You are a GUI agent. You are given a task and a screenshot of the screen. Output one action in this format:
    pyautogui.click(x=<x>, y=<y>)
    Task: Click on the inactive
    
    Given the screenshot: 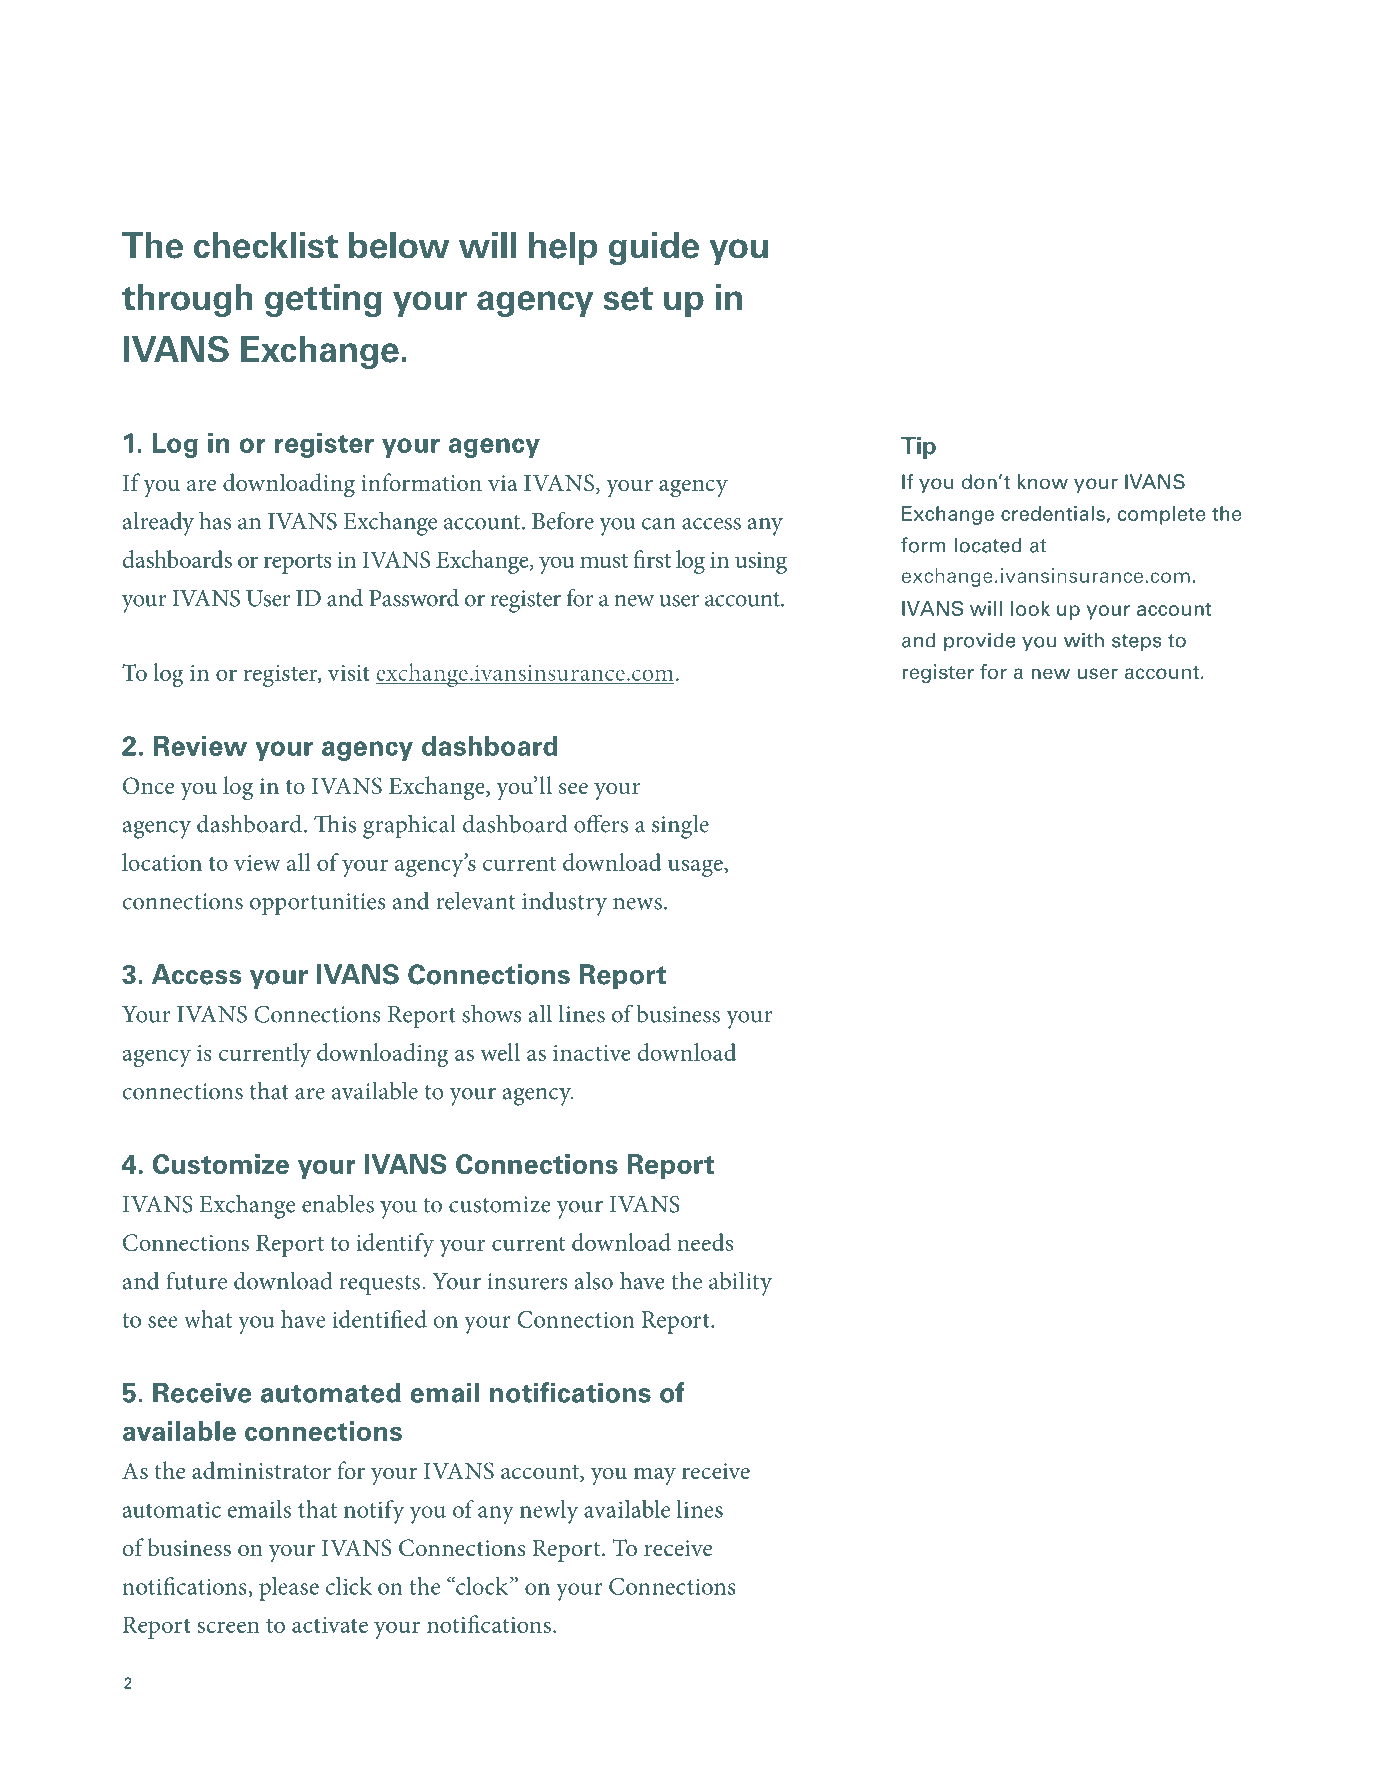 What is the action you would take?
    pyautogui.click(x=592, y=1053)
